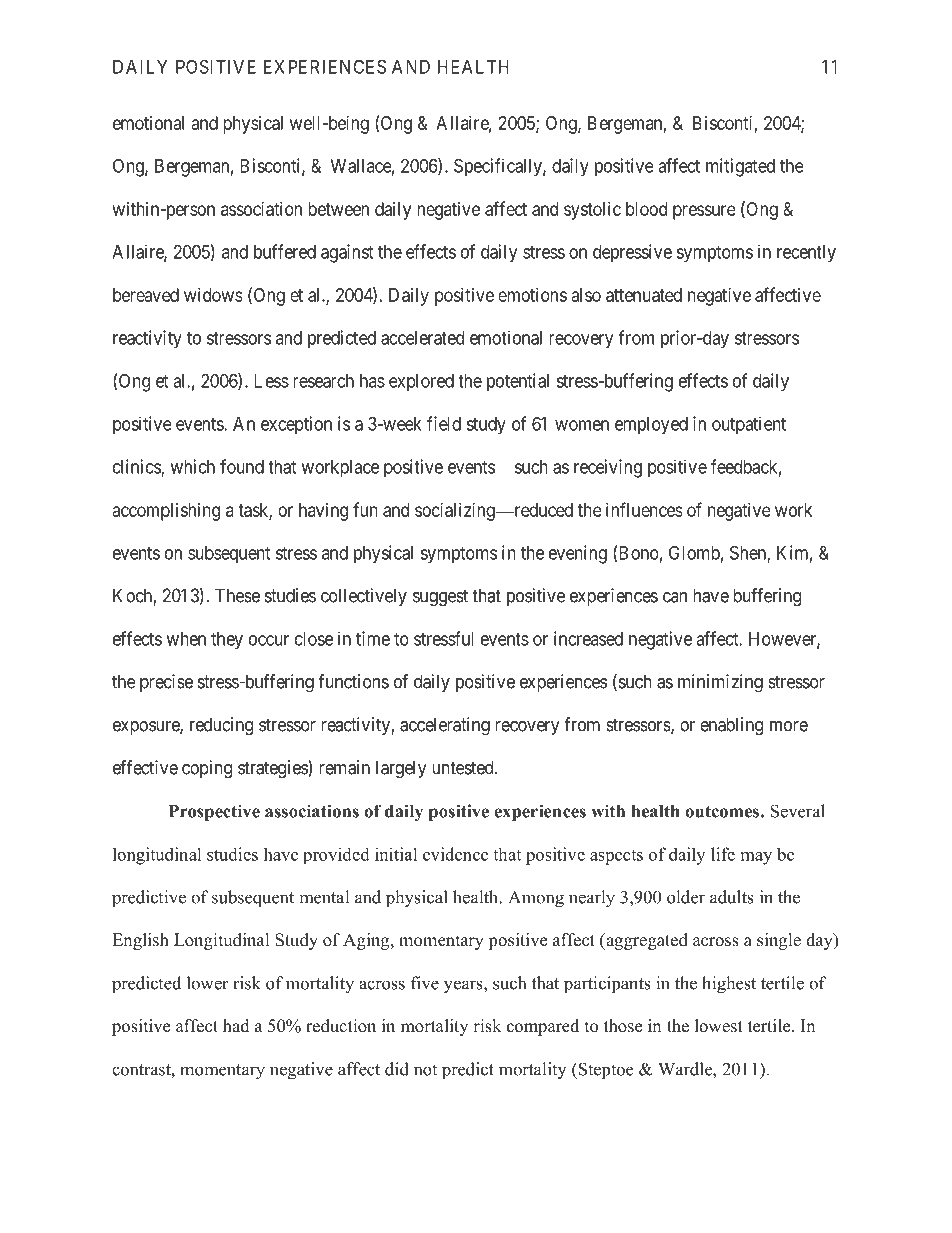 The image size is (952, 1233). Describe the element at coordinates (207, 769) in the screenshot. I see `coping` at that location.
